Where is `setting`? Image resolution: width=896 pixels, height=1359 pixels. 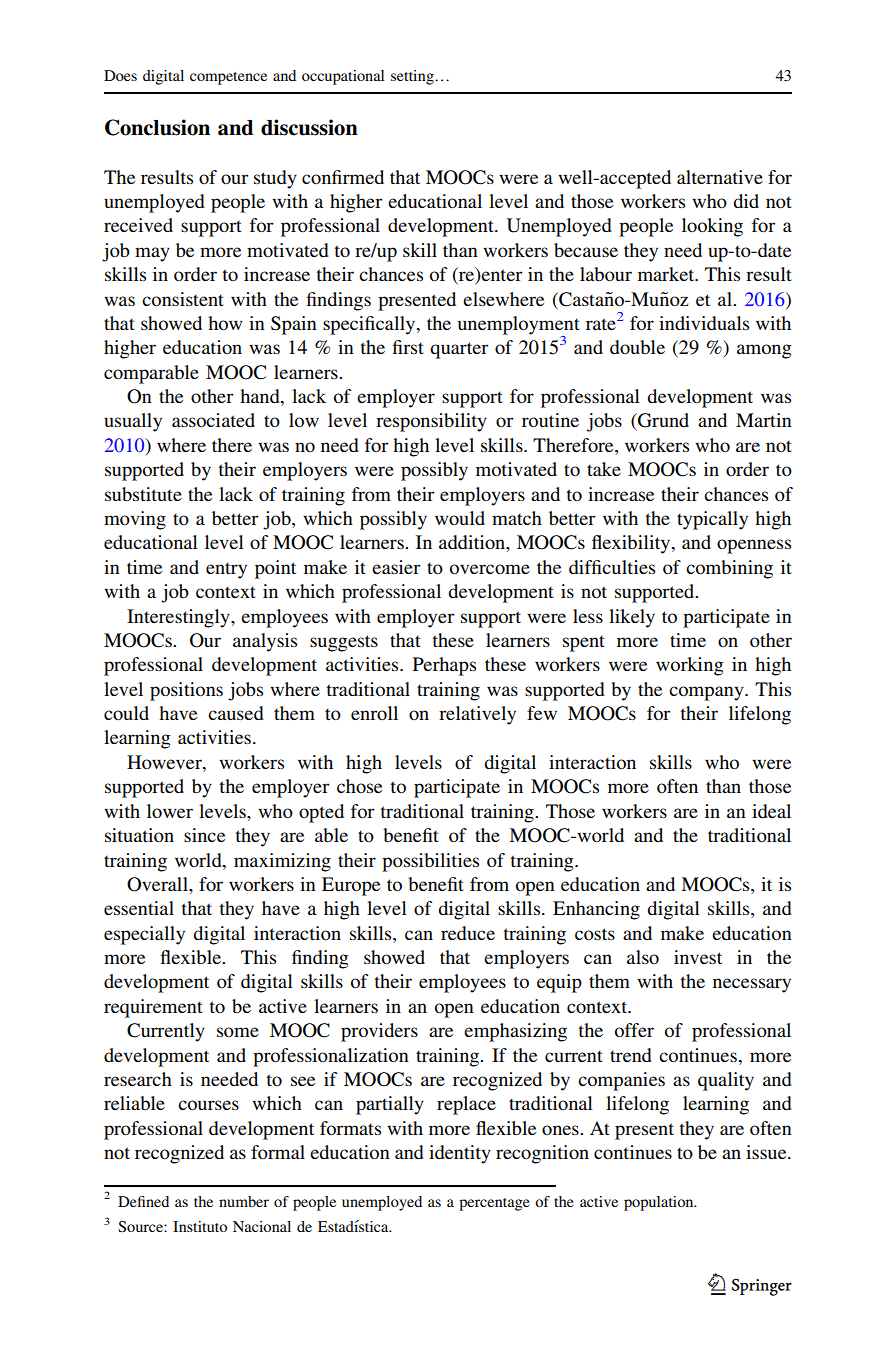 setting is located at coordinates (413, 77).
